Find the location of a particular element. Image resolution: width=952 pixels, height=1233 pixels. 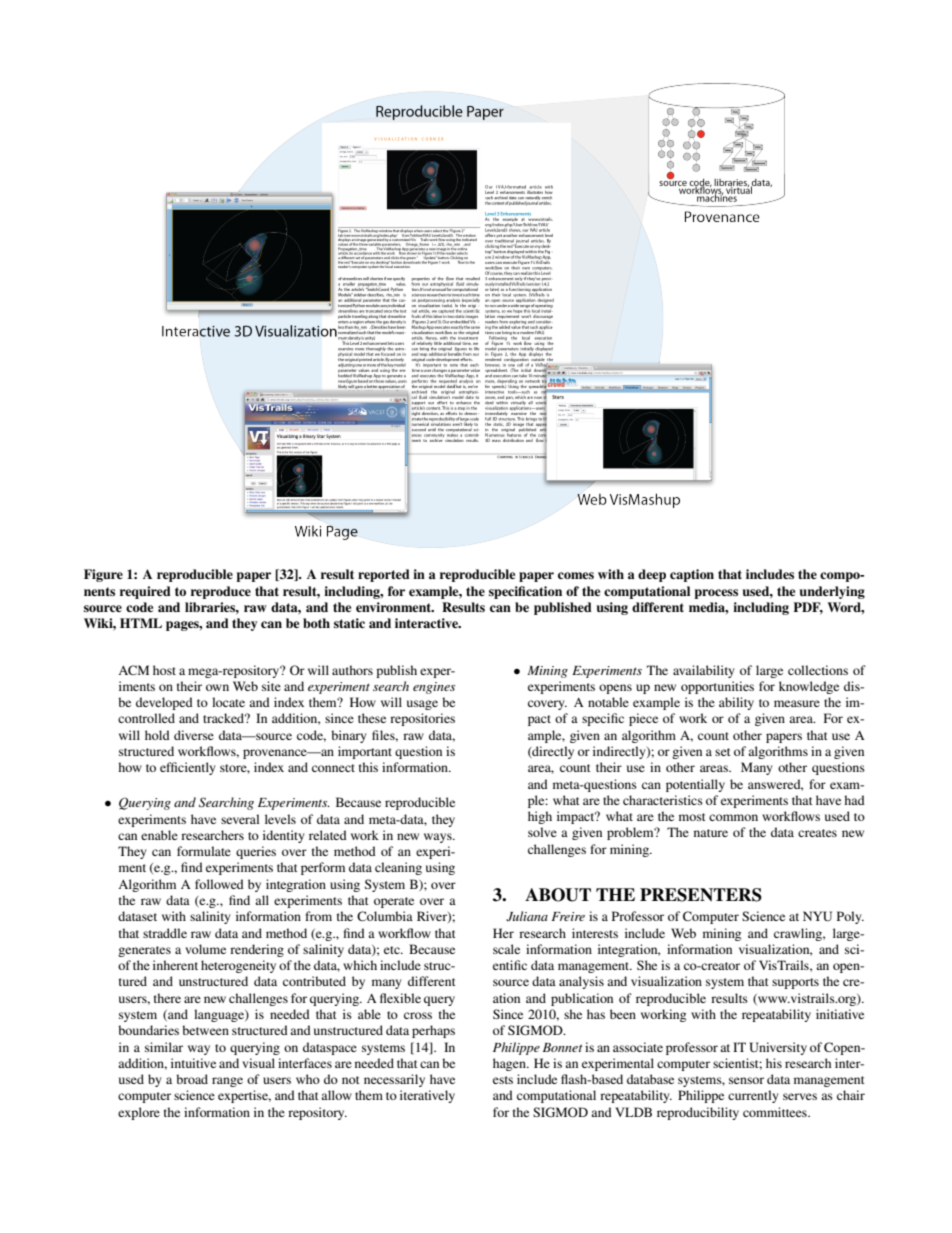

formulate is located at coordinates (204, 851).
